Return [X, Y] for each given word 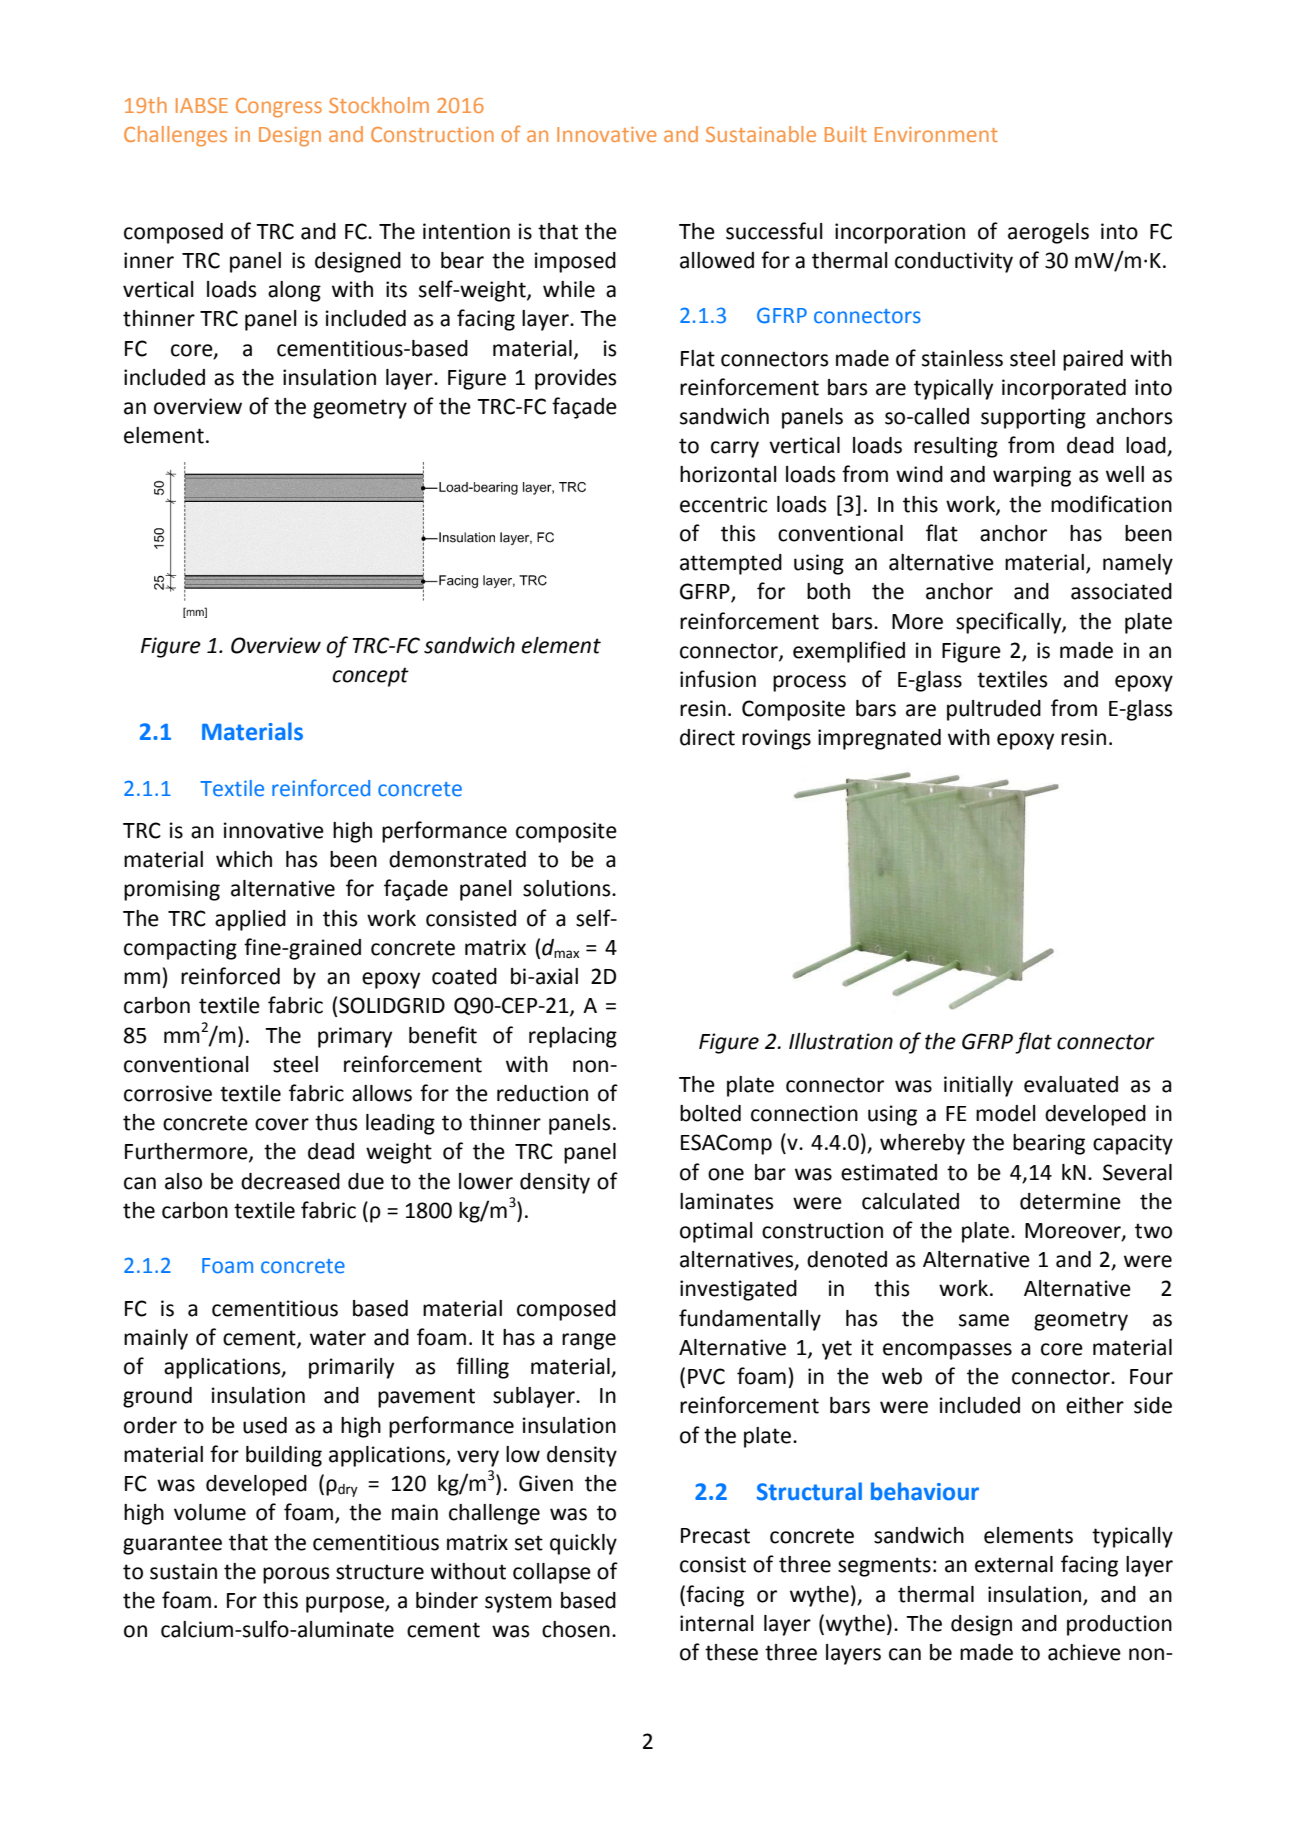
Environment [936, 134]
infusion [718, 679]
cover [282, 1124]
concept [370, 677]
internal [717, 1623]
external [1014, 1564]
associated [1121, 591]
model [1006, 1113]
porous [296, 1575]
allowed [717, 260]
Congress [279, 108]
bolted [710, 1113]
